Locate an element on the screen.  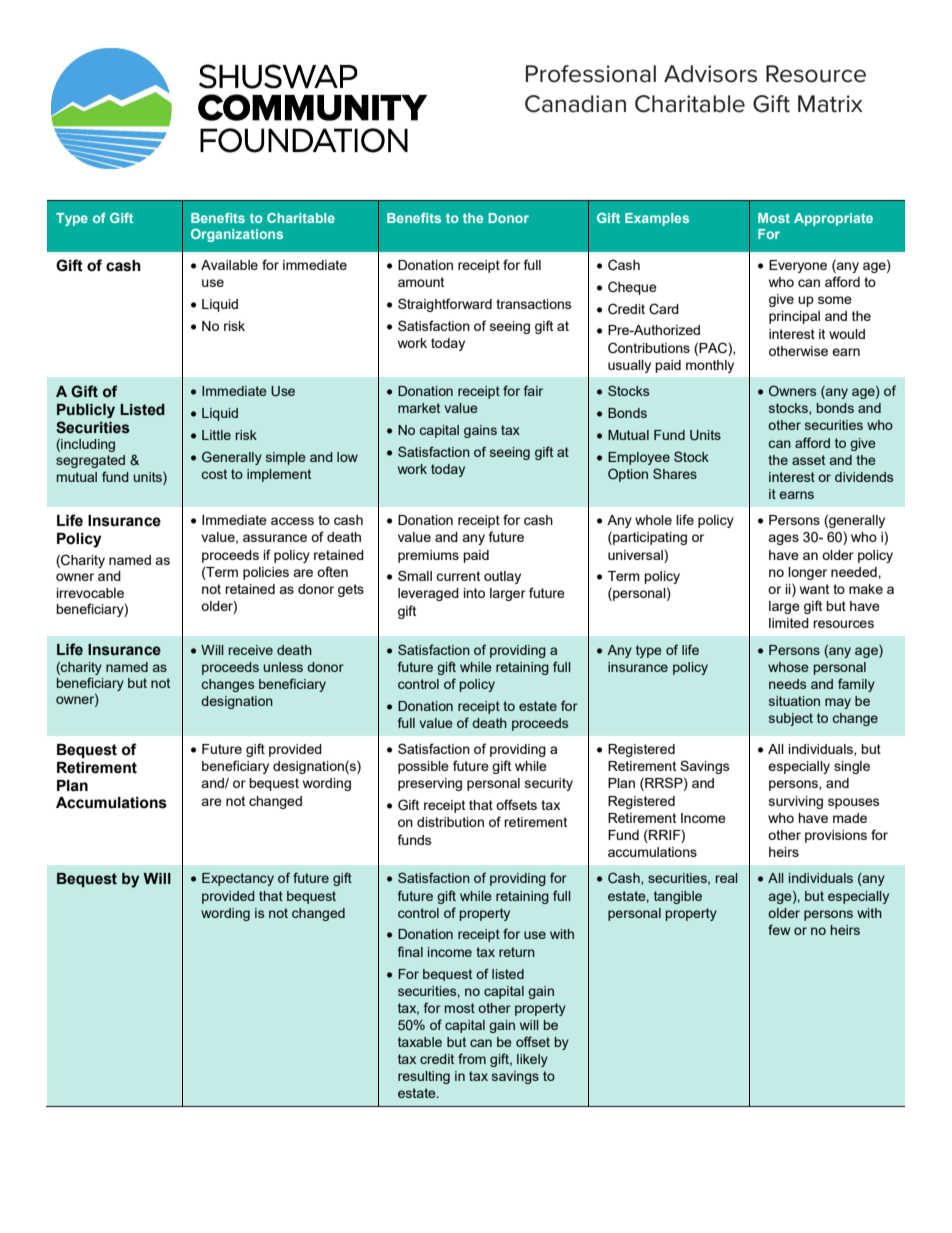
Professional is located at coordinates (591, 74).
